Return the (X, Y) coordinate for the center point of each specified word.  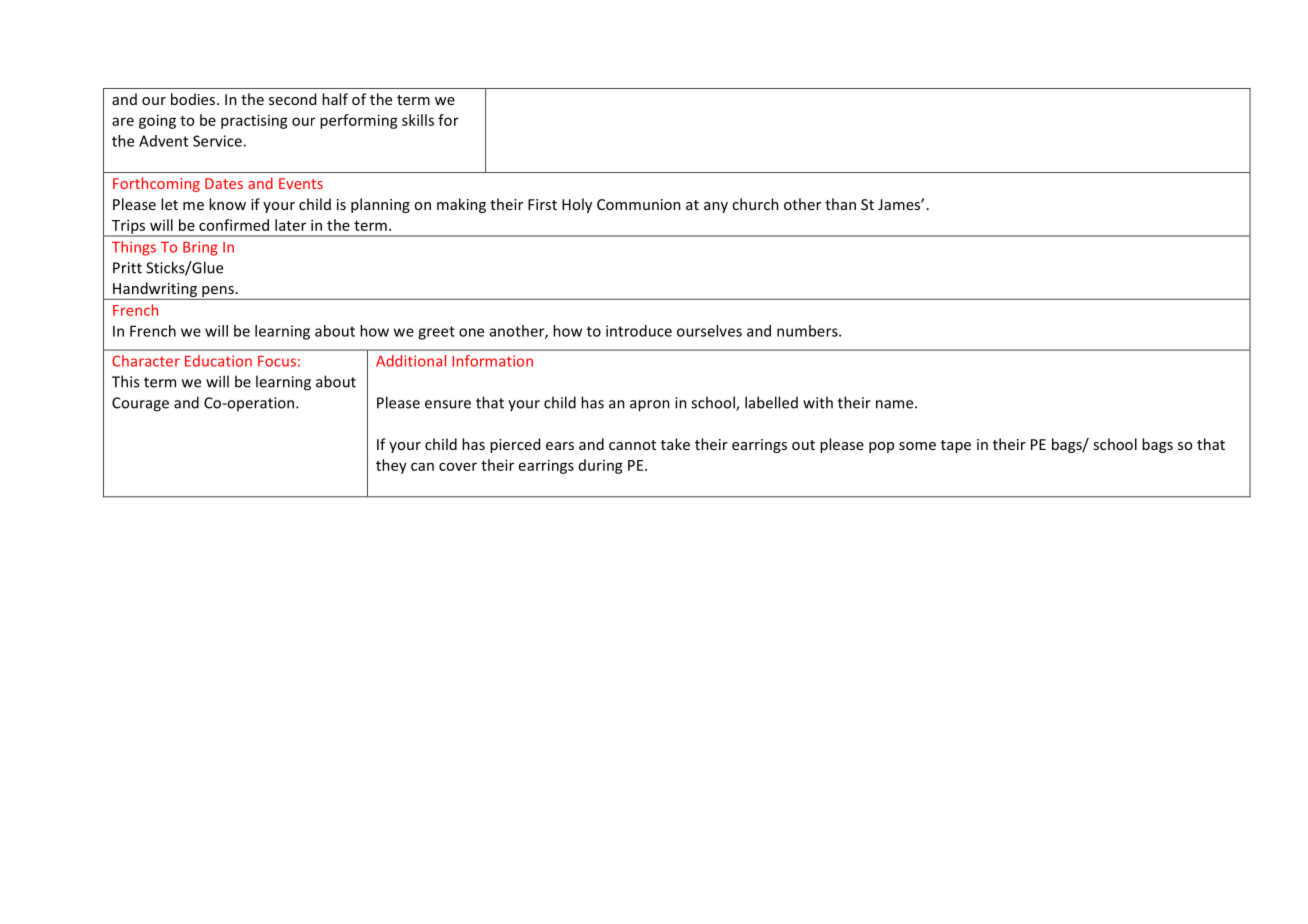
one (471, 332)
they (391, 466)
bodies (194, 99)
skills (418, 120)
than (840, 204)
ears (560, 446)
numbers (808, 331)
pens (218, 291)
